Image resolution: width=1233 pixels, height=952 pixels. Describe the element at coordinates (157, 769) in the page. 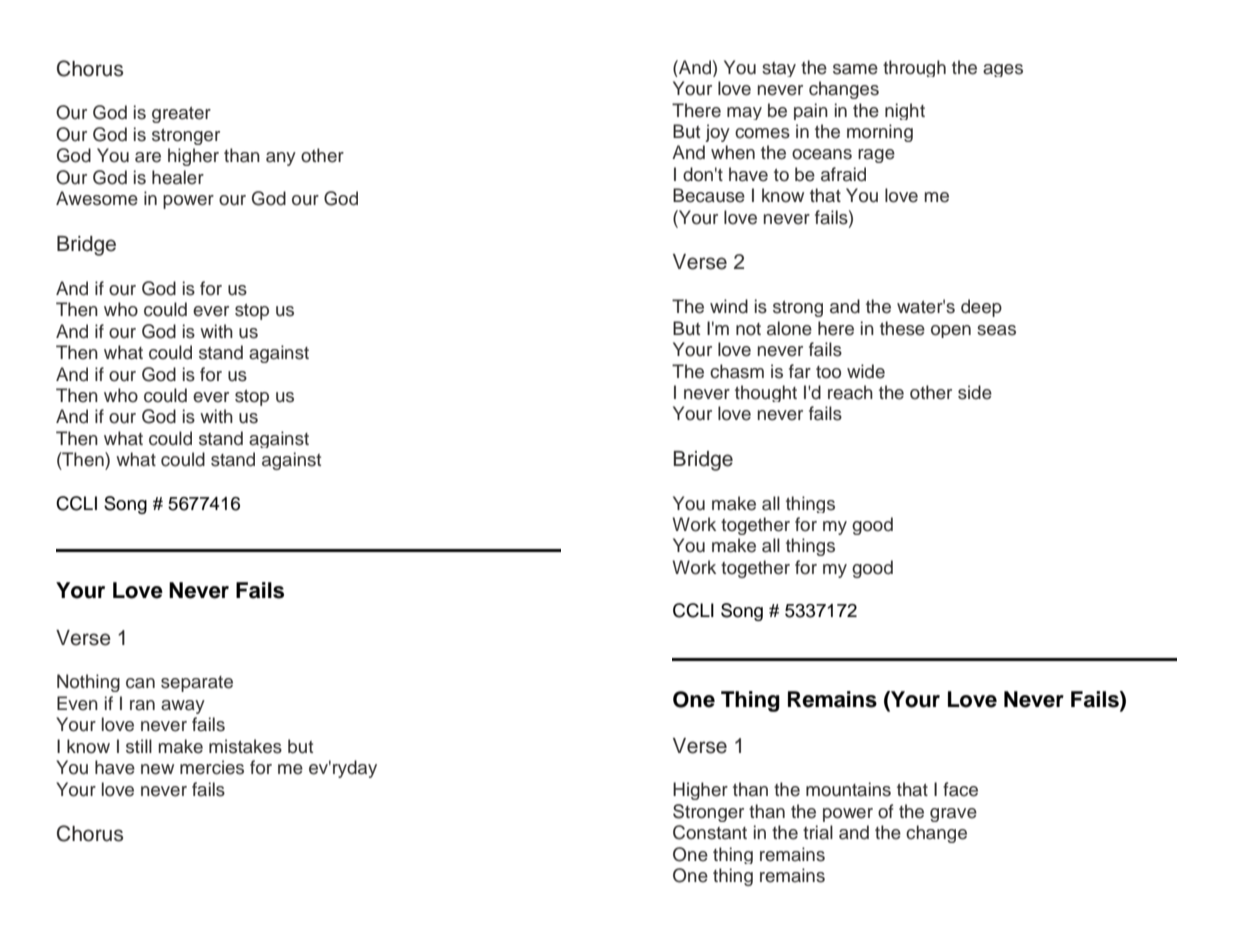

I see `new` at that location.
